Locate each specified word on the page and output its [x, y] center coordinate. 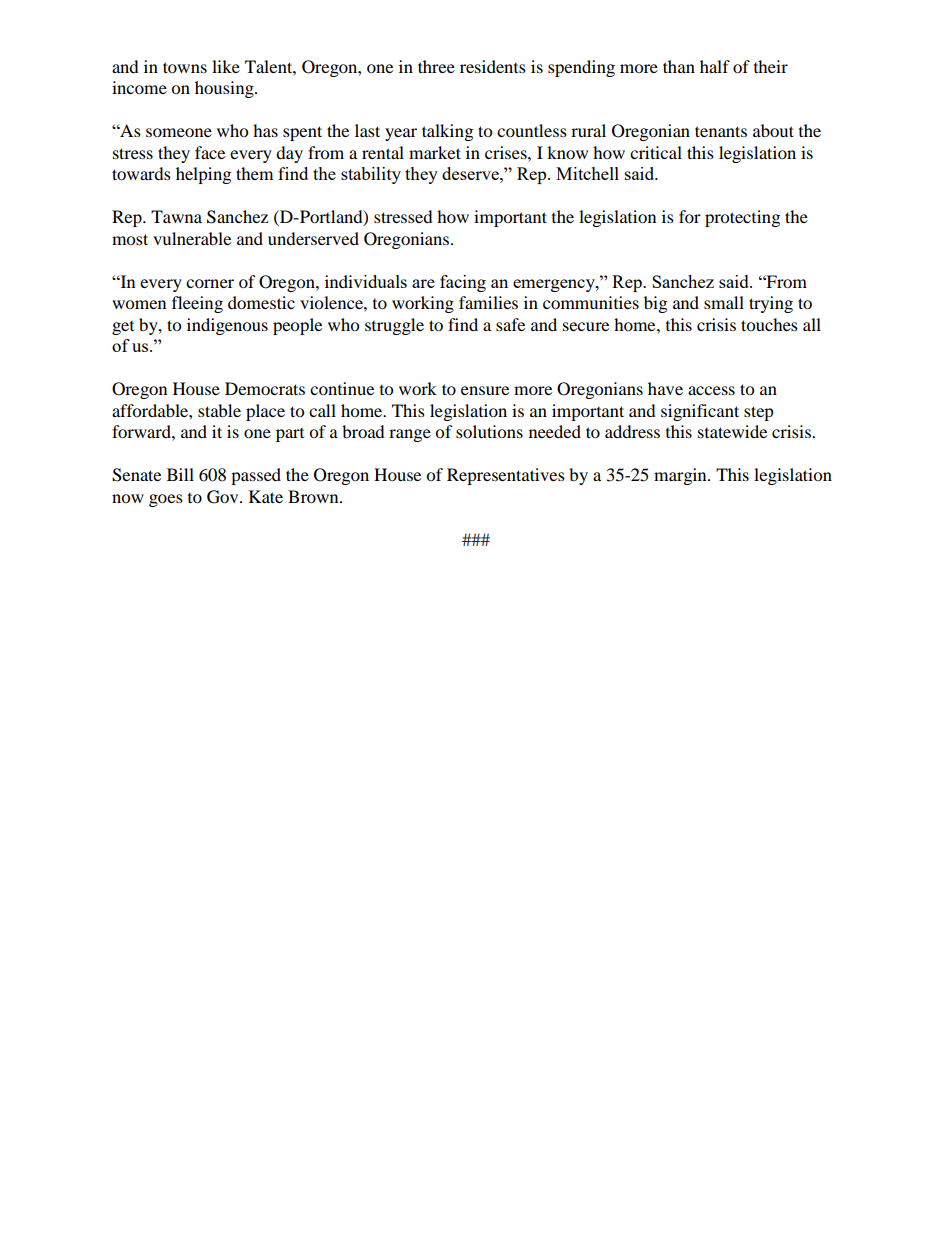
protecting [742, 218]
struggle [394, 326]
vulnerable [192, 238]
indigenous [227, 326]
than [679, 66]
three [436, 66]
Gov [224, 497]
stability [371, 175]
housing [225, 89]
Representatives [506, 476]
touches [769, 324]
